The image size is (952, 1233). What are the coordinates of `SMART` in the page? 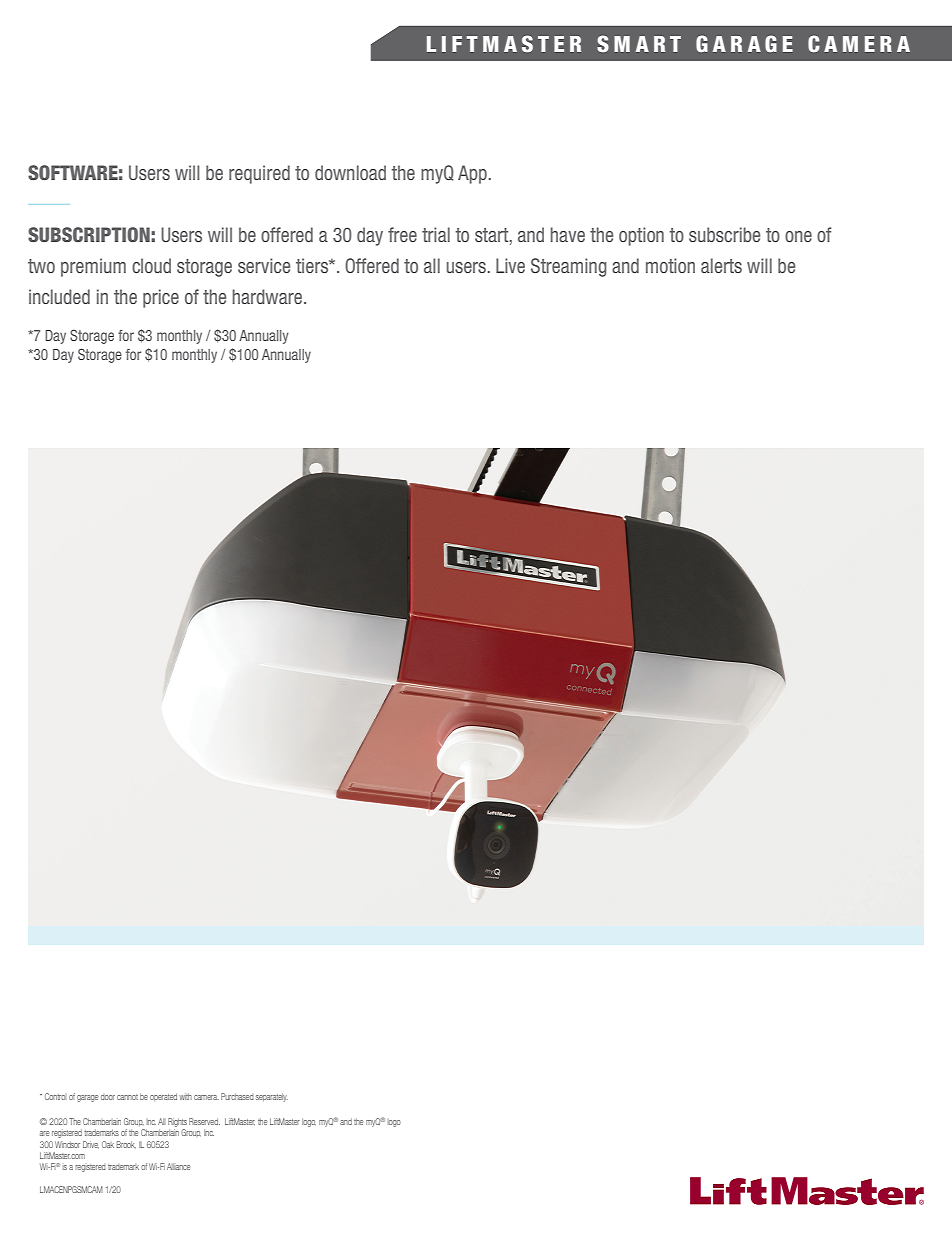 It's located at (639, 43).
